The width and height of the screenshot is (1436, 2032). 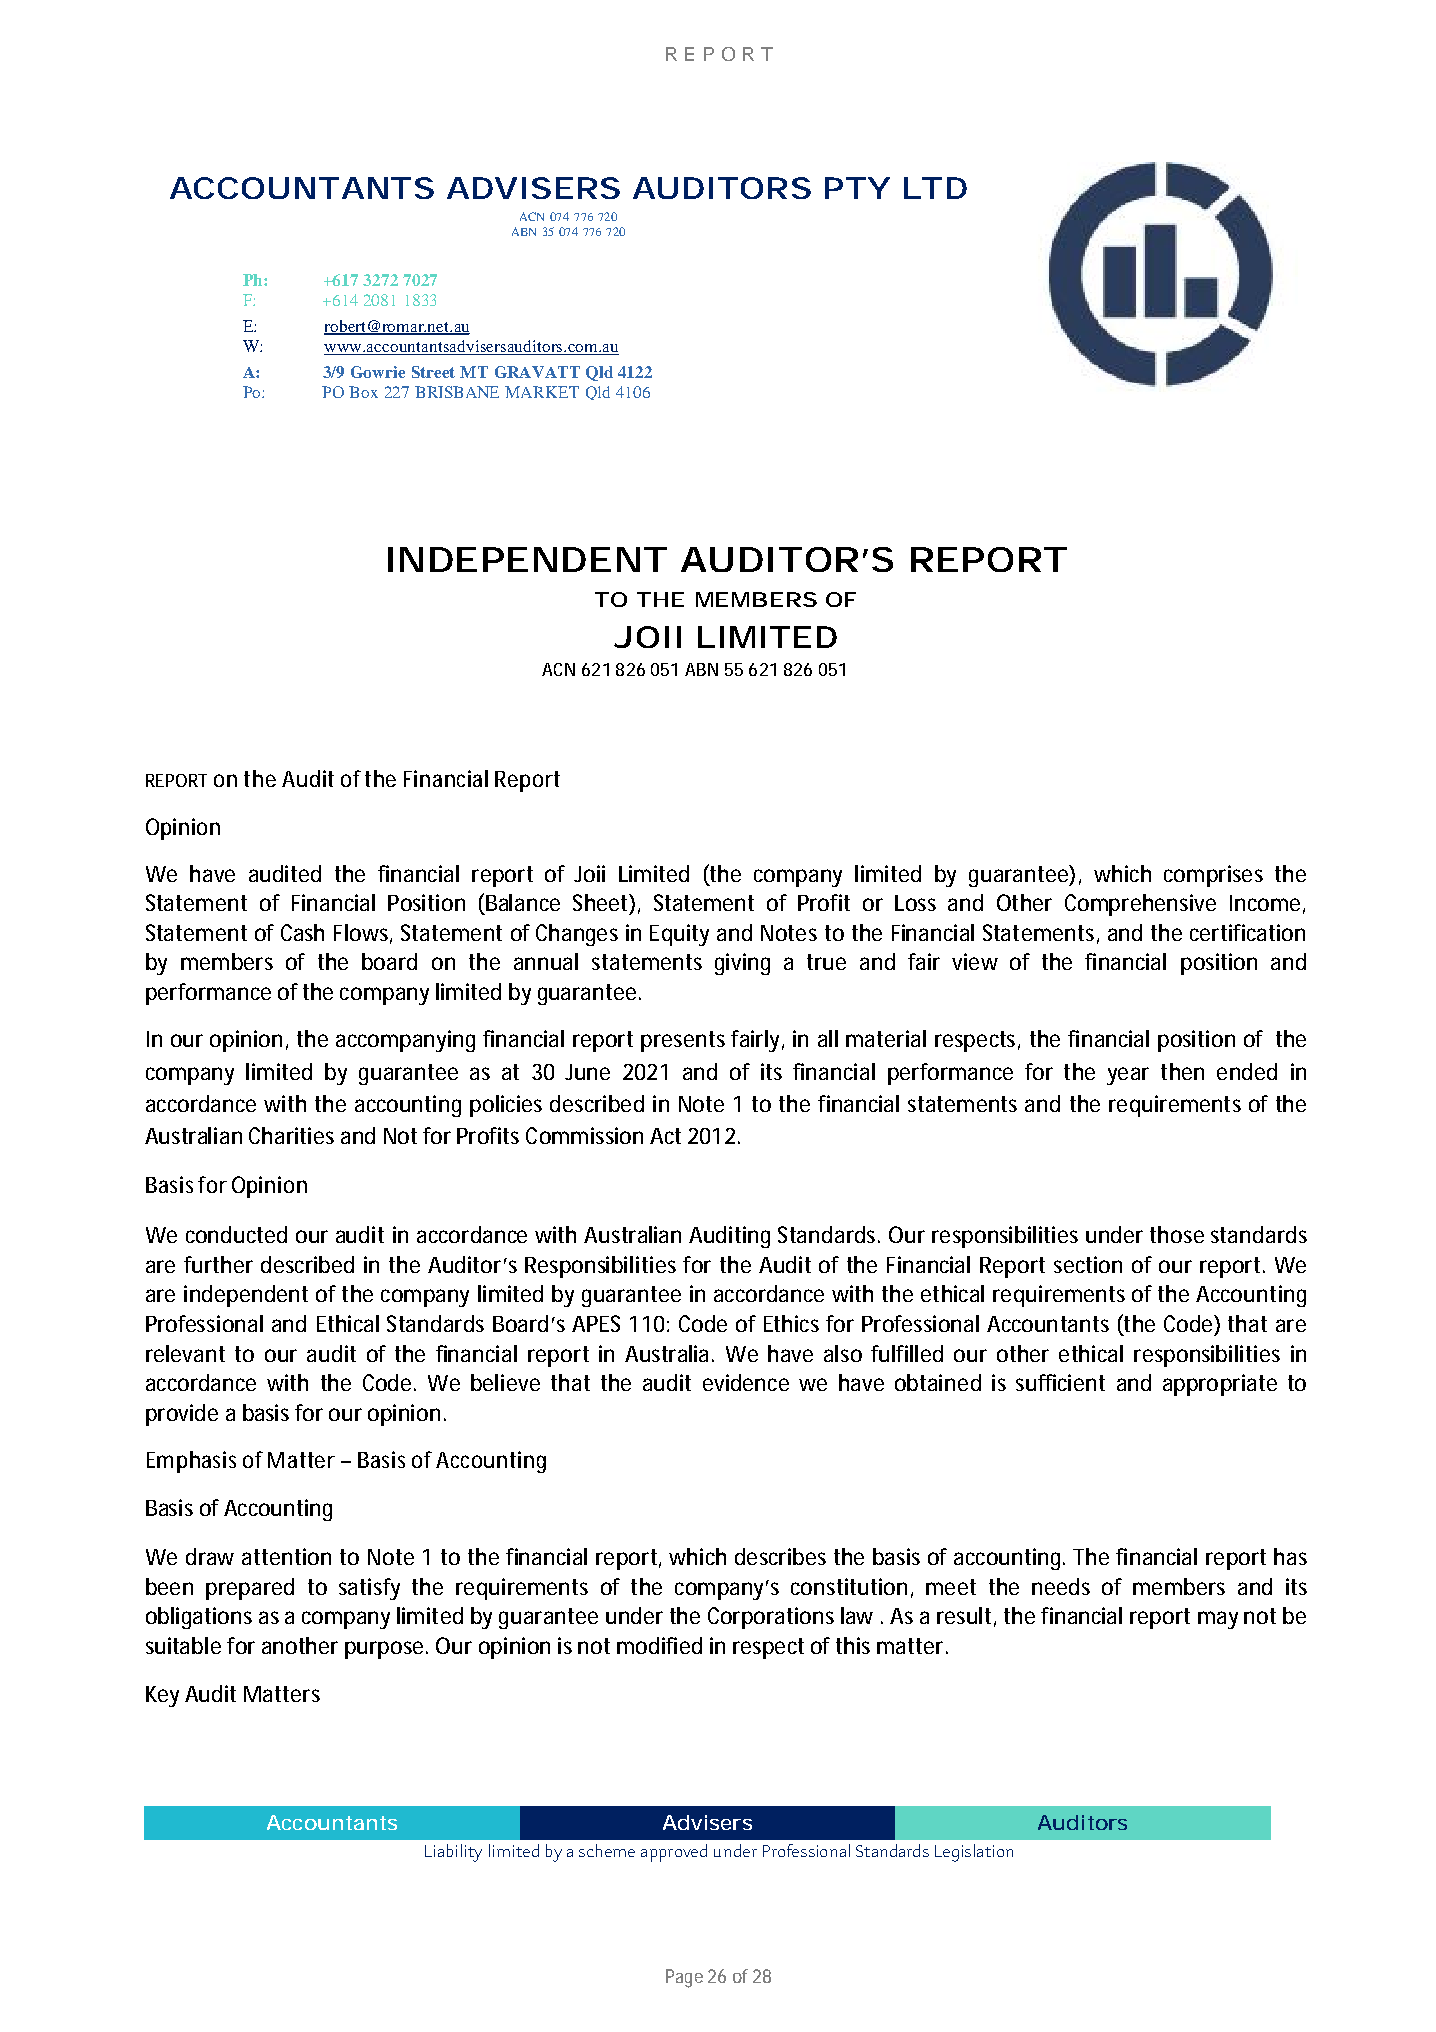 What do you see at coordinates (291, 1135) in the screenshot?
I see `Charities` at bounding box center [291, 1135].
